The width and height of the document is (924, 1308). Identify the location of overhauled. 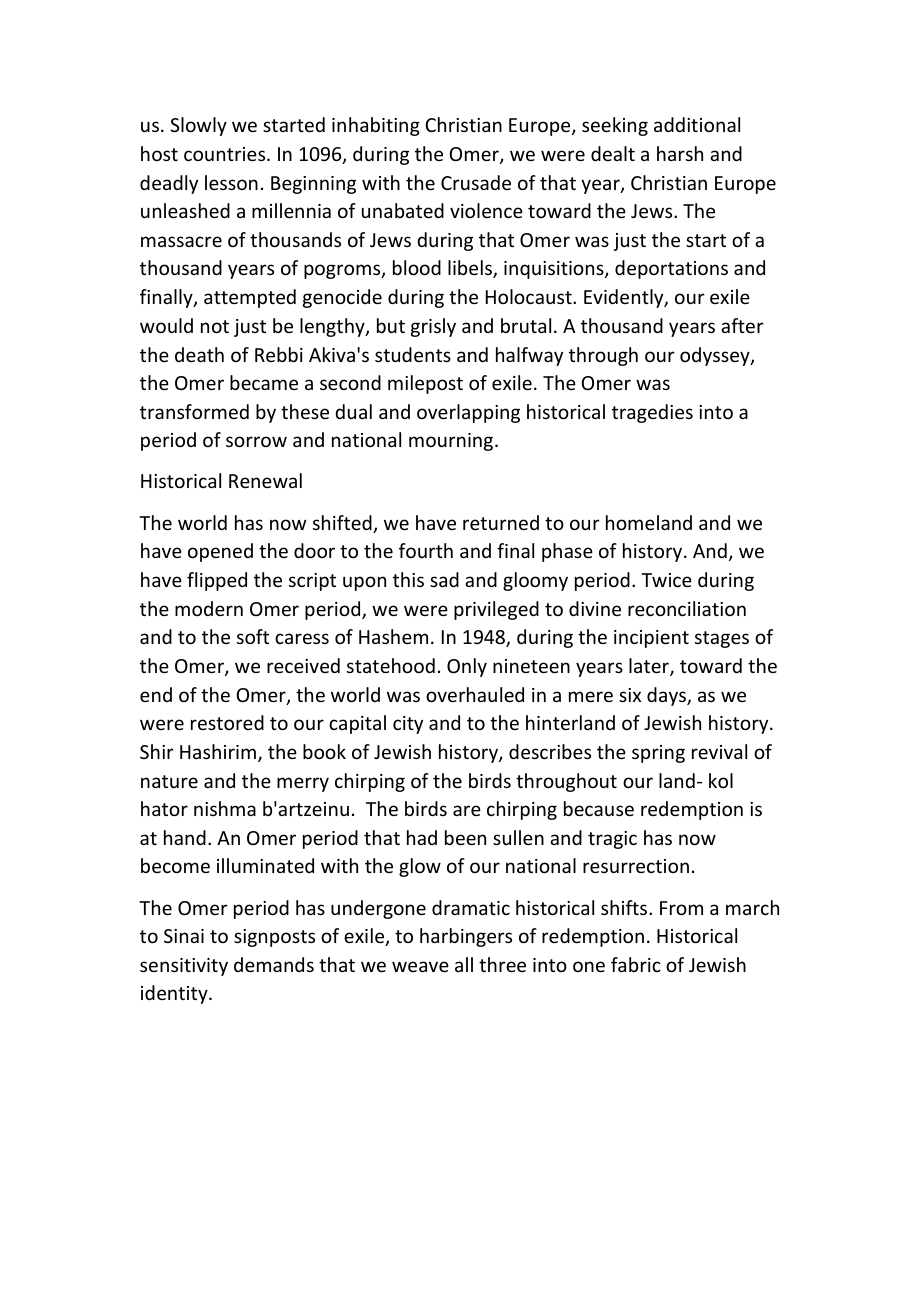
(475, 694).
